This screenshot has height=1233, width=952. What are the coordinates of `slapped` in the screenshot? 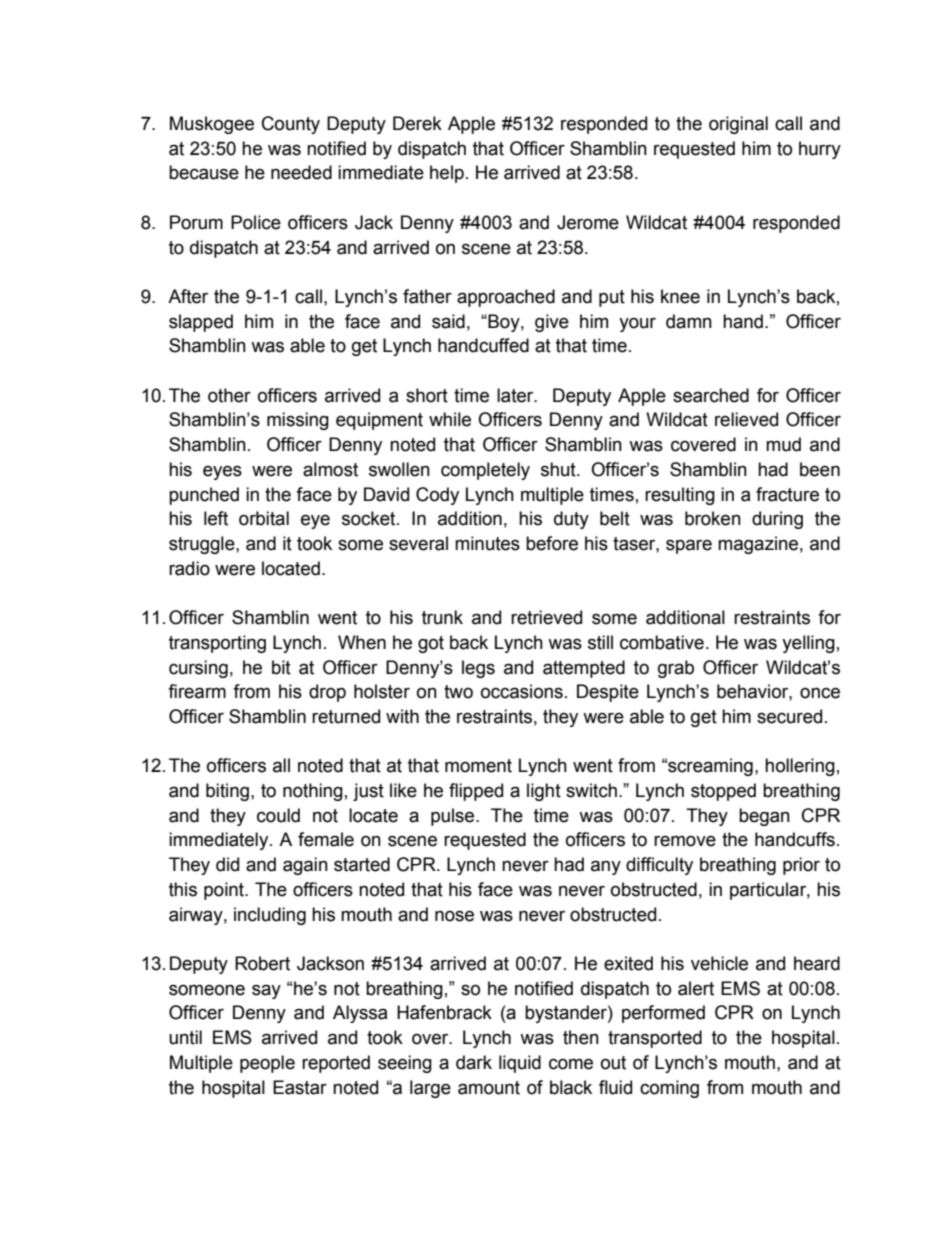 It's located at (201, 323).
